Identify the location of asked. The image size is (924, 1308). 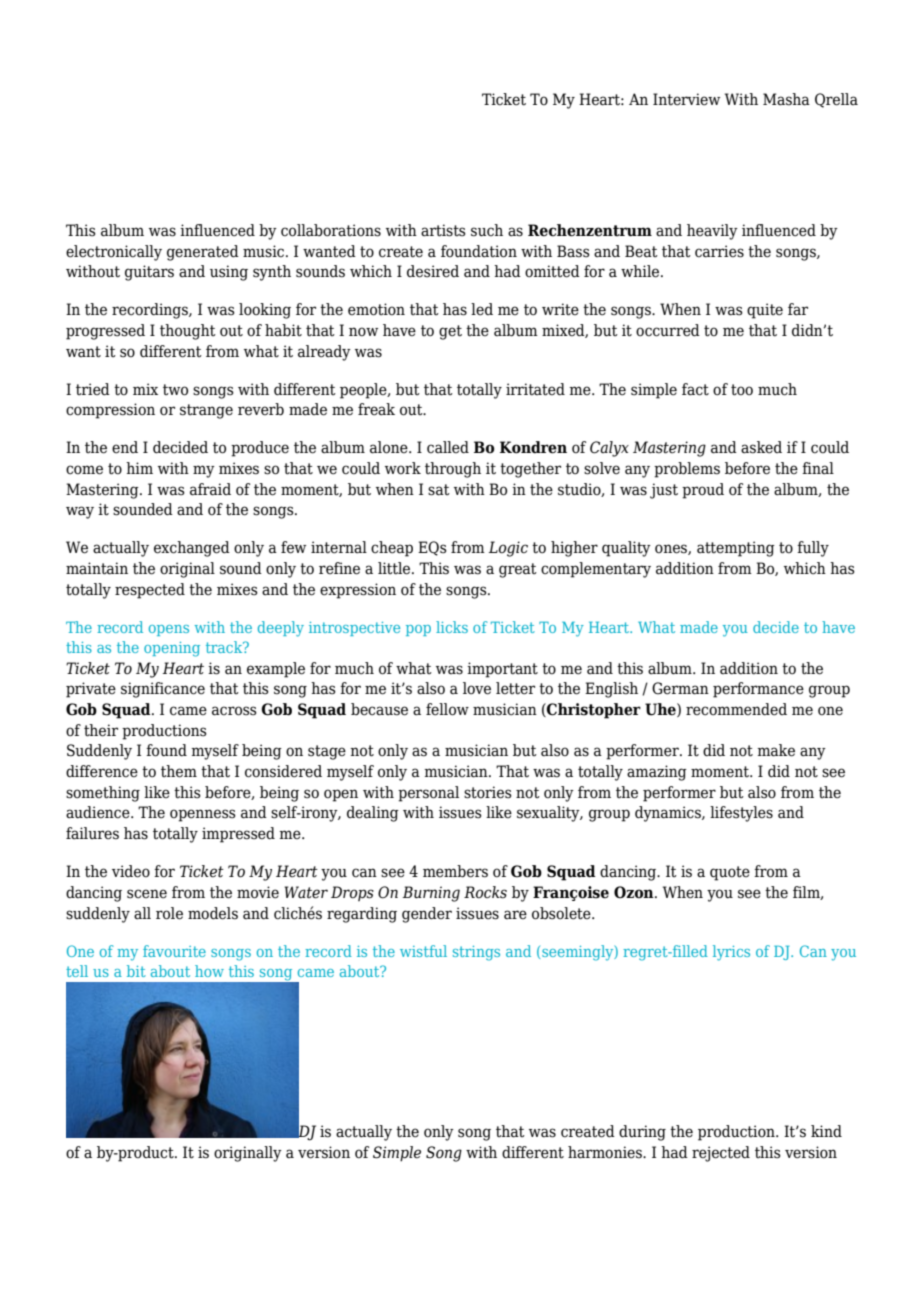
(761, 447).
